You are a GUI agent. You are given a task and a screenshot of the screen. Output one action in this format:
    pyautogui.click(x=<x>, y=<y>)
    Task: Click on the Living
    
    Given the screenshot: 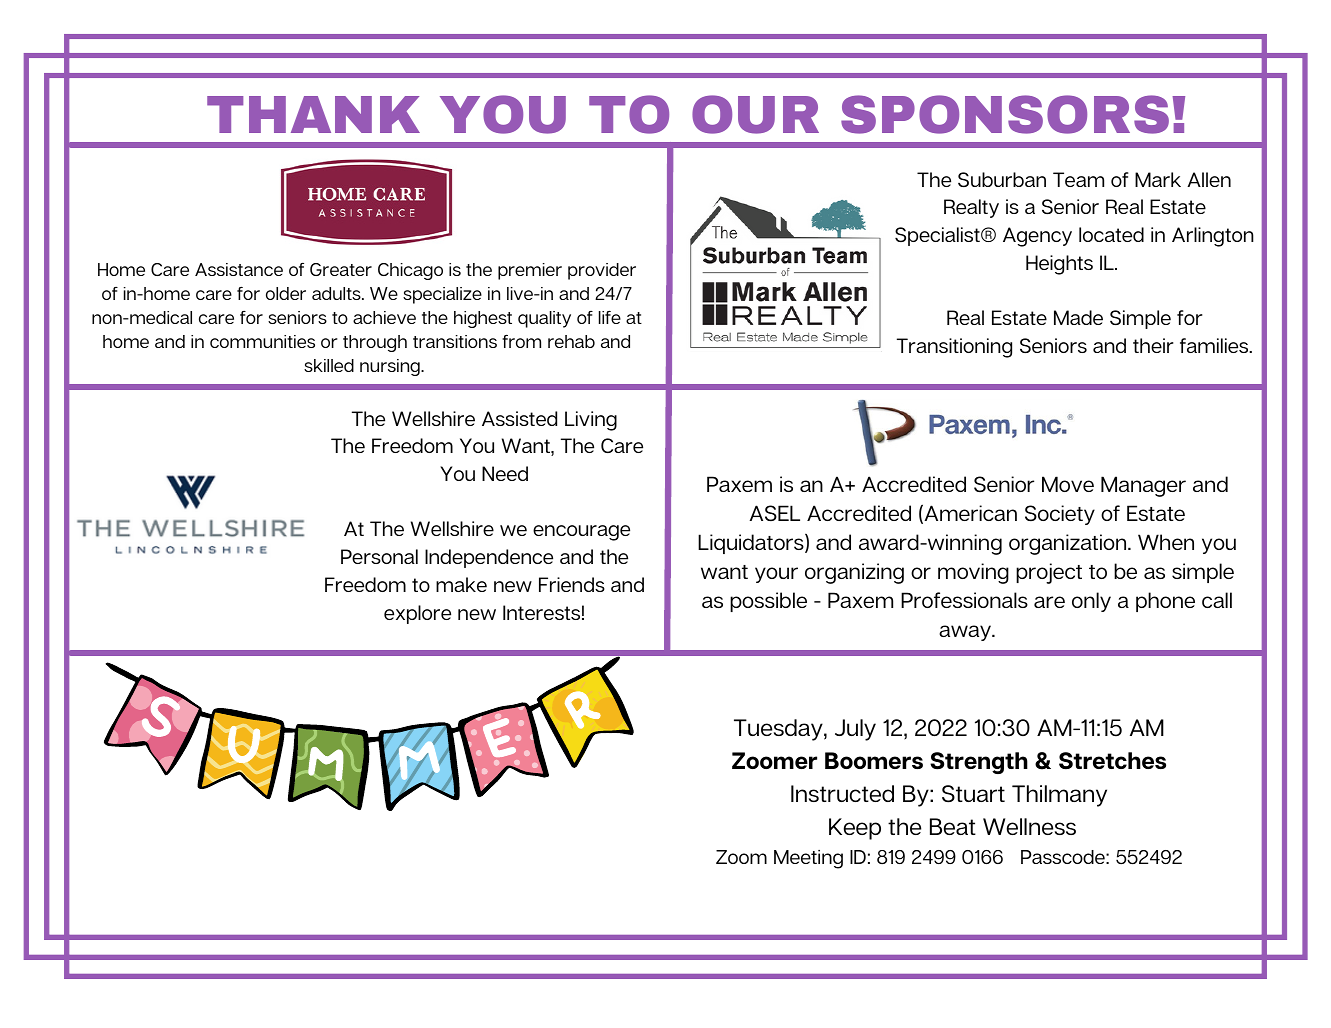 What is the action you would take?
    pyautogui.click(x=591, y=421)
